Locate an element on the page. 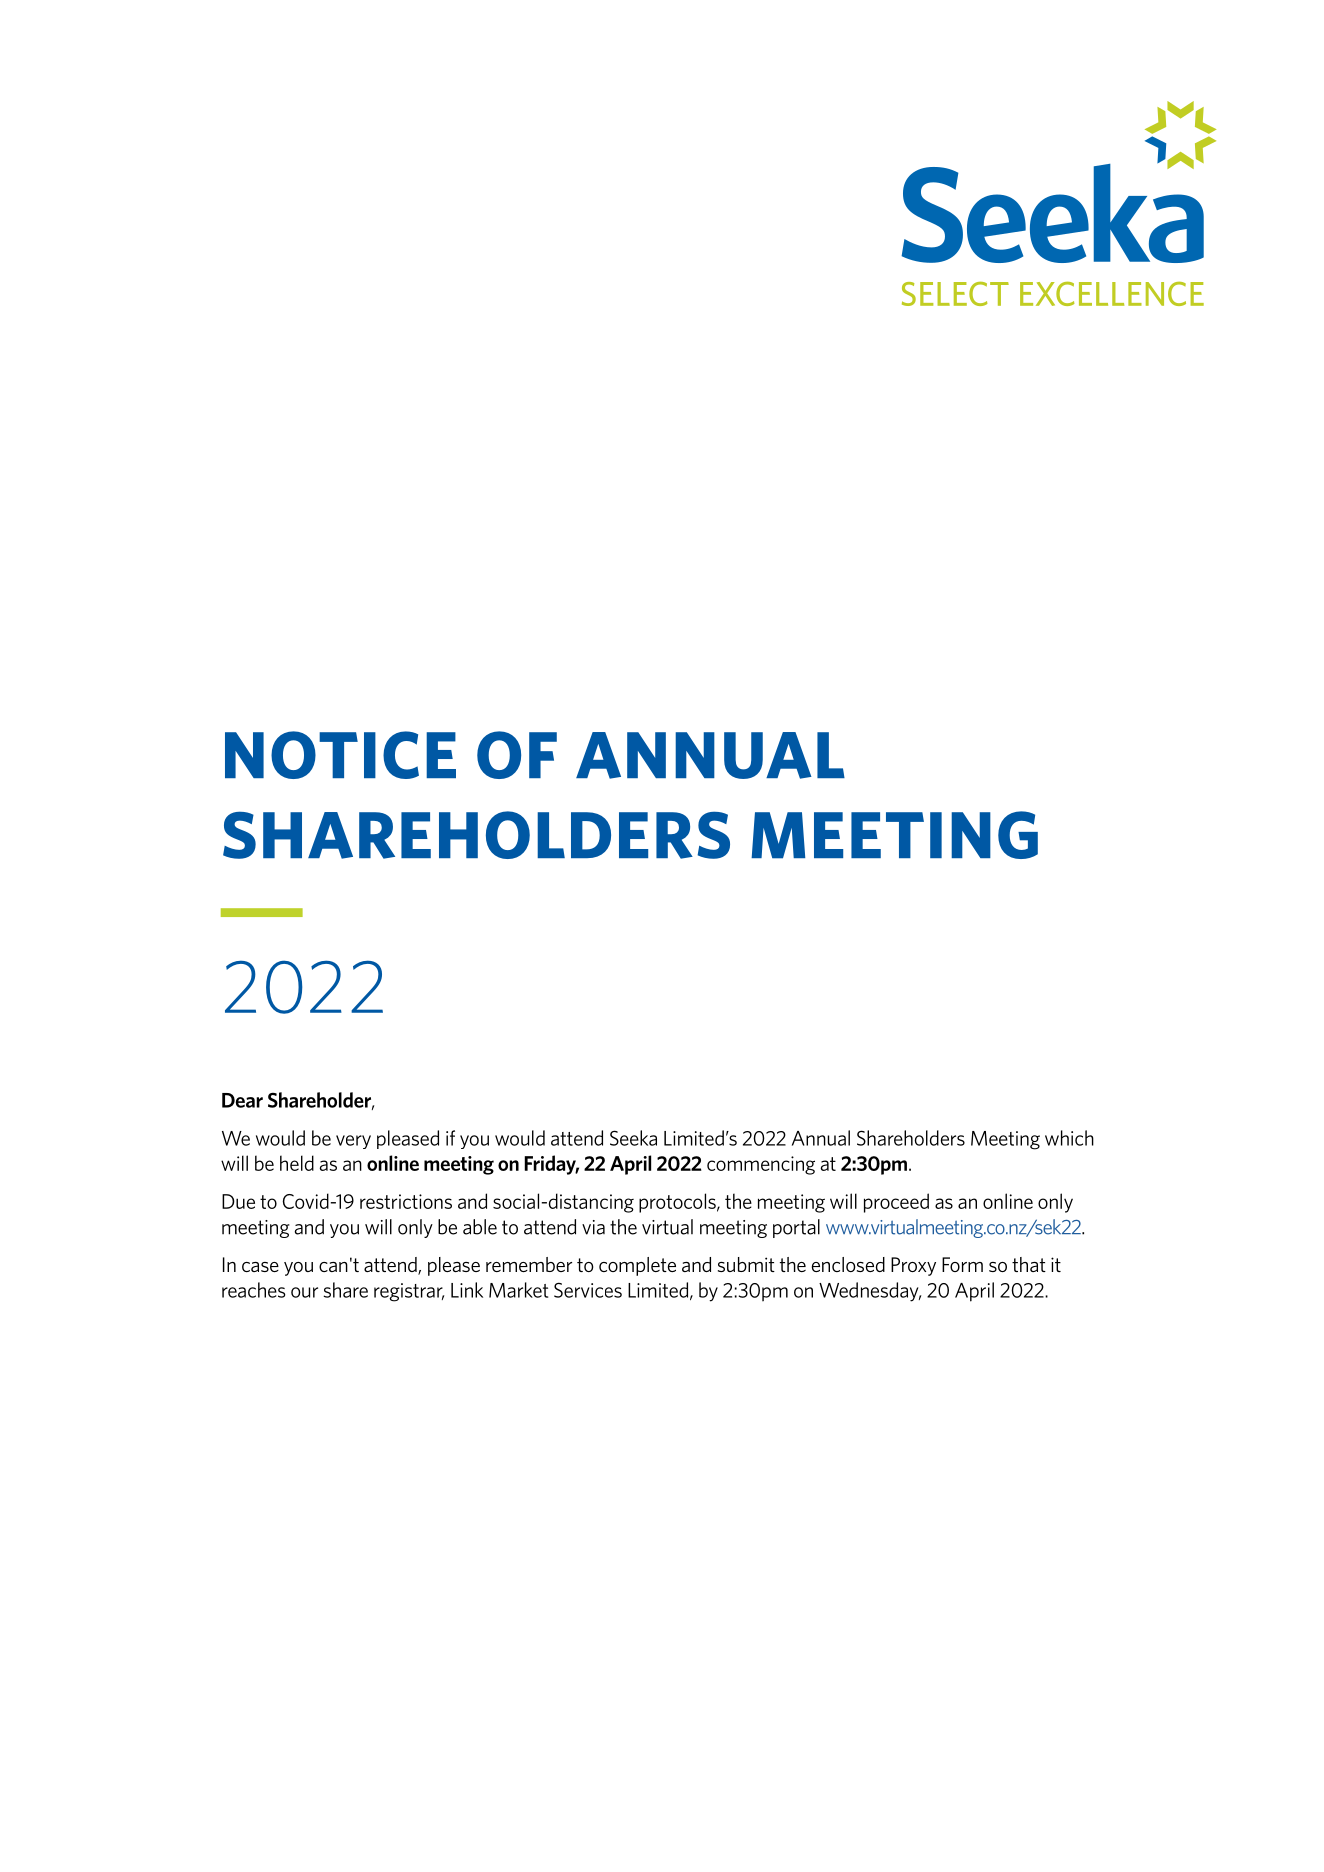  commencing is located at coordinates (761, 1165).
